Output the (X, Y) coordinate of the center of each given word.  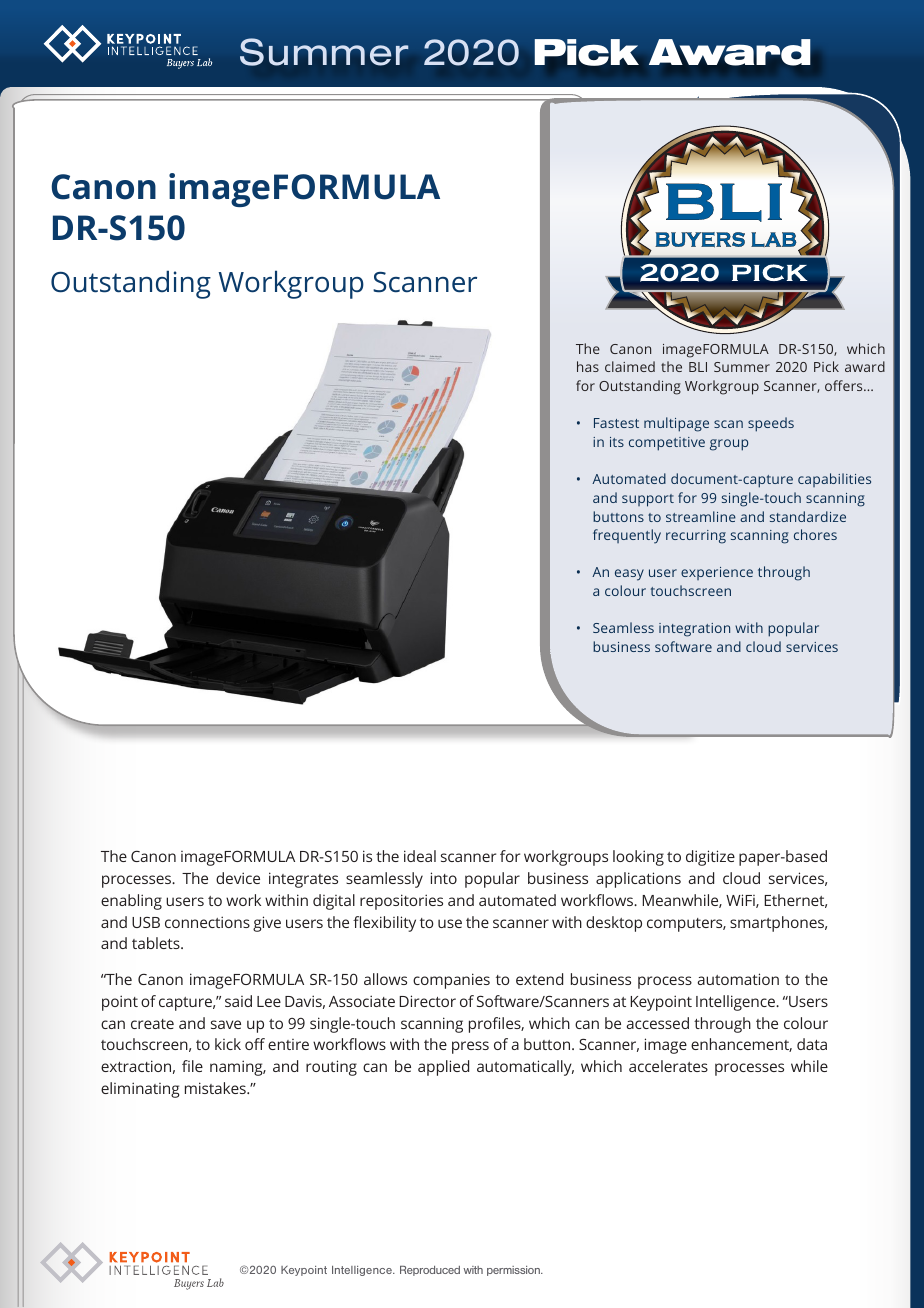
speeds (771, 424)
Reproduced (430, 1271)
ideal (420, 856)
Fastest (616, 423)
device (238, 878)
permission (514, 1271)
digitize (710, 858)
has (588, 366)
